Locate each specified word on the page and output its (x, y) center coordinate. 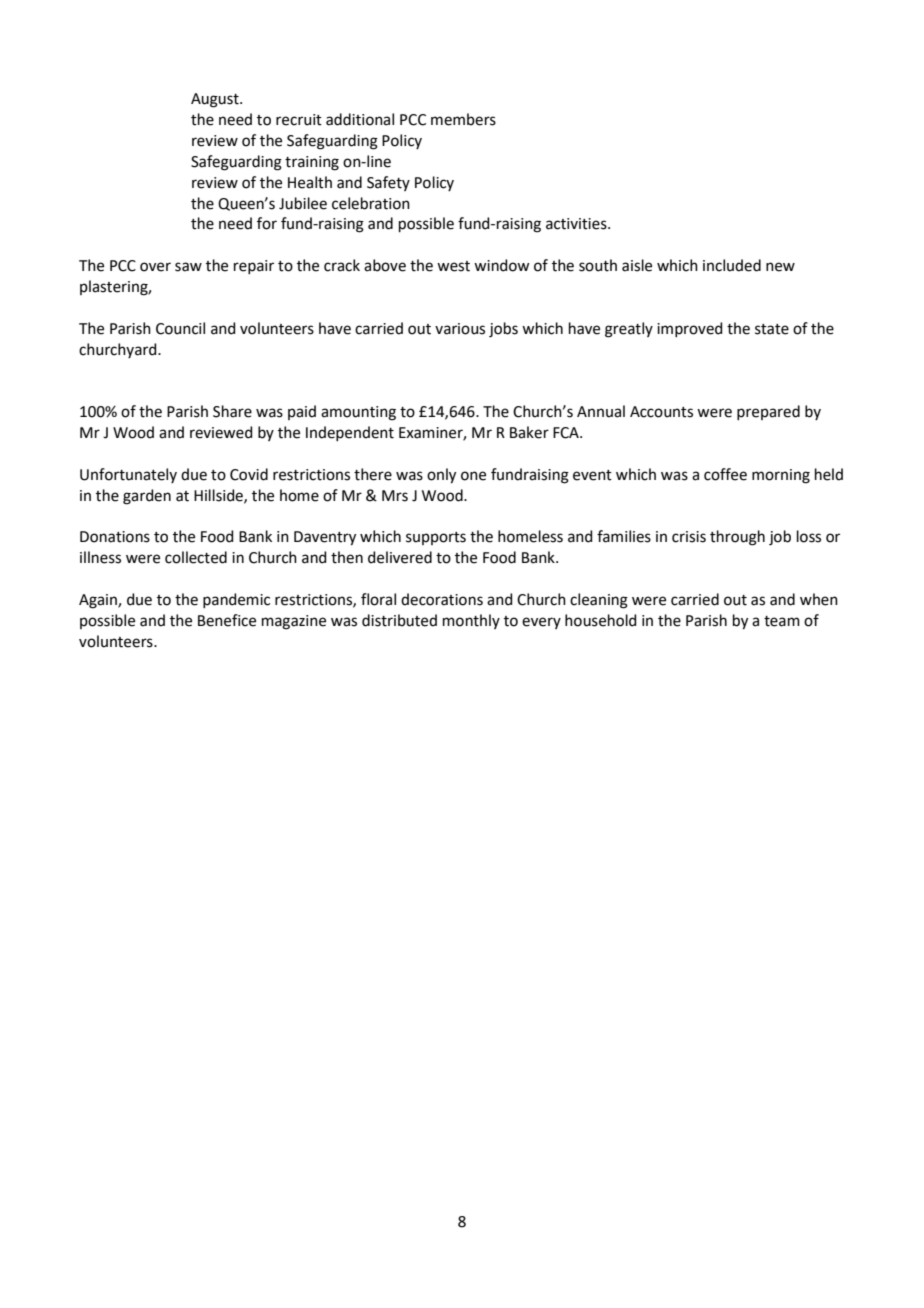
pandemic (236, 600)
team (782, 621)
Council (180, 328)
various (460, 329)
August (216, 100)
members (463, 119)
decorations (442, 599)
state (772, 329)
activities (577, 224)
